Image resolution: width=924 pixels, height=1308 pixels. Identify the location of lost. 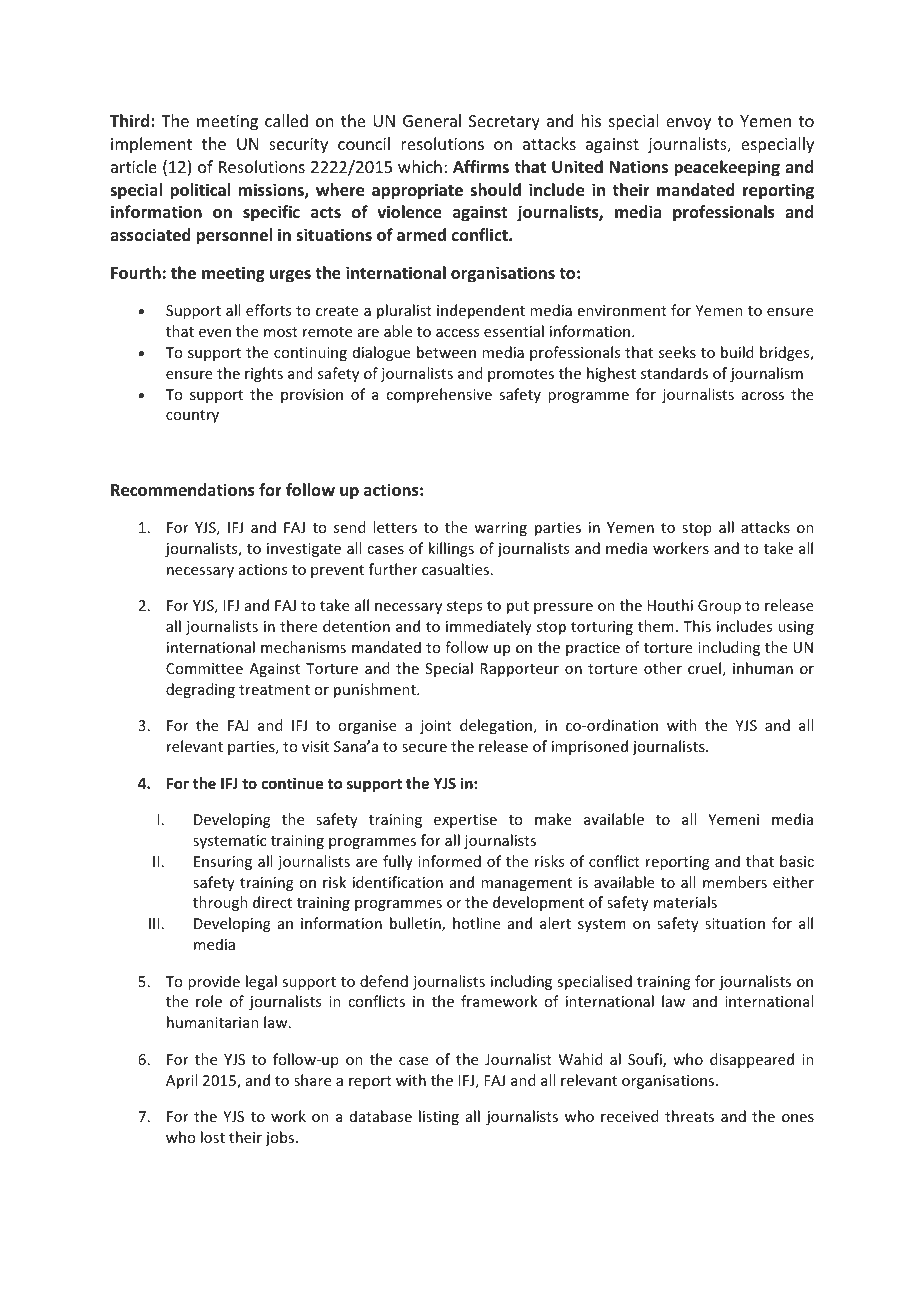
(213, 1137).
